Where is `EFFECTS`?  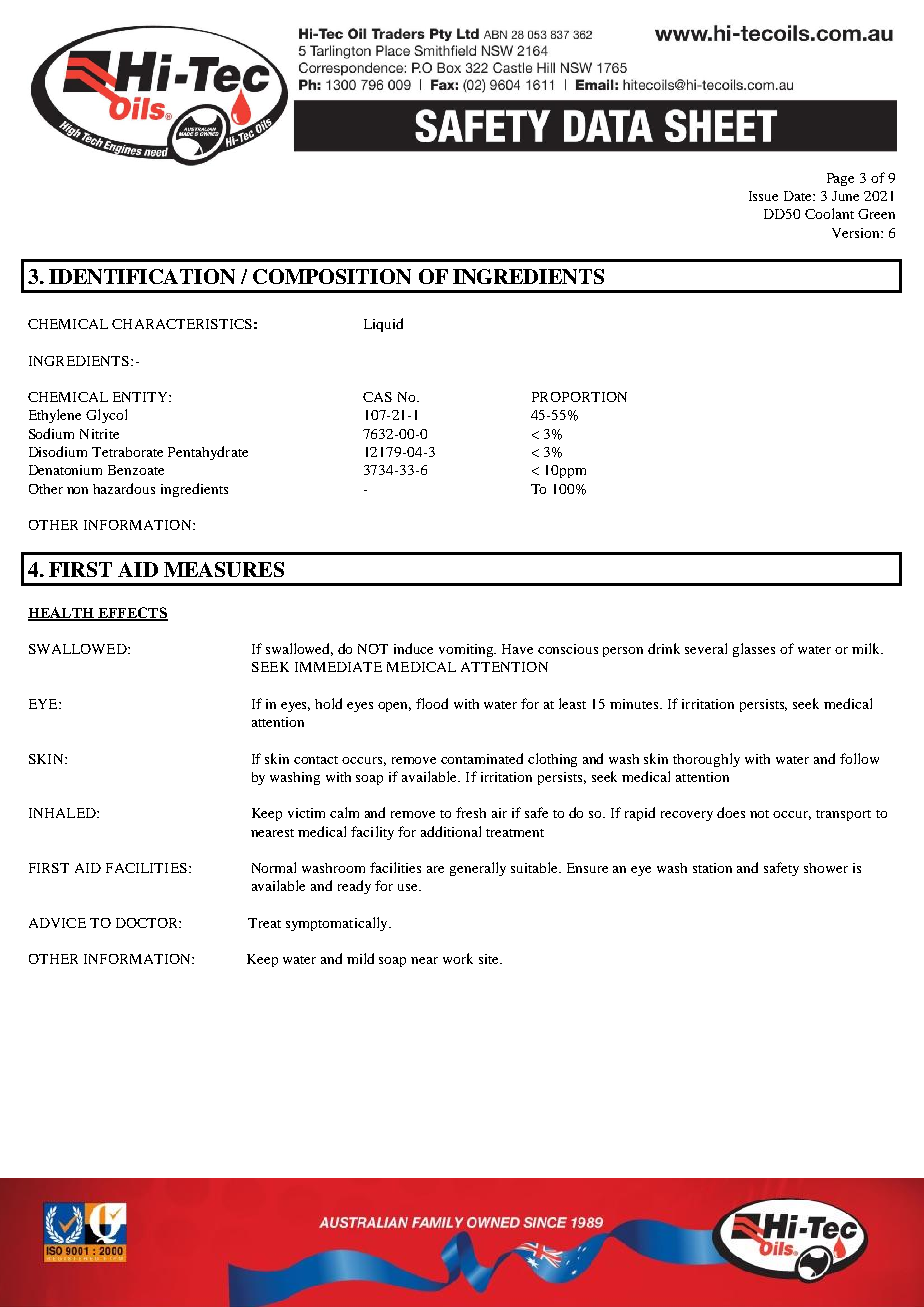
EFFECTS is located at coordinates (132, 614).
